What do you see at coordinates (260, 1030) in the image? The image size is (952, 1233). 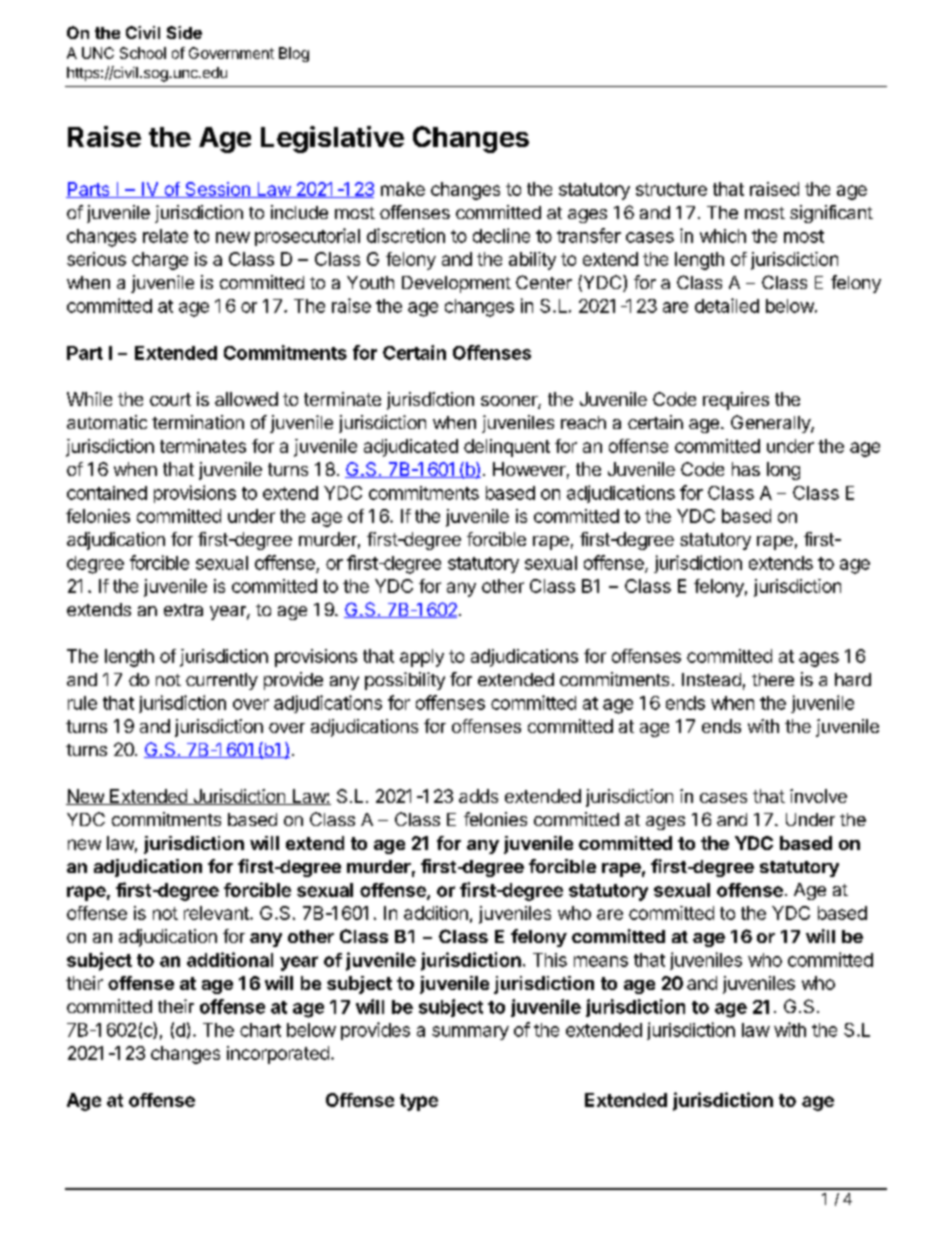 I see `chart` at bounding box center [260, 1030].
